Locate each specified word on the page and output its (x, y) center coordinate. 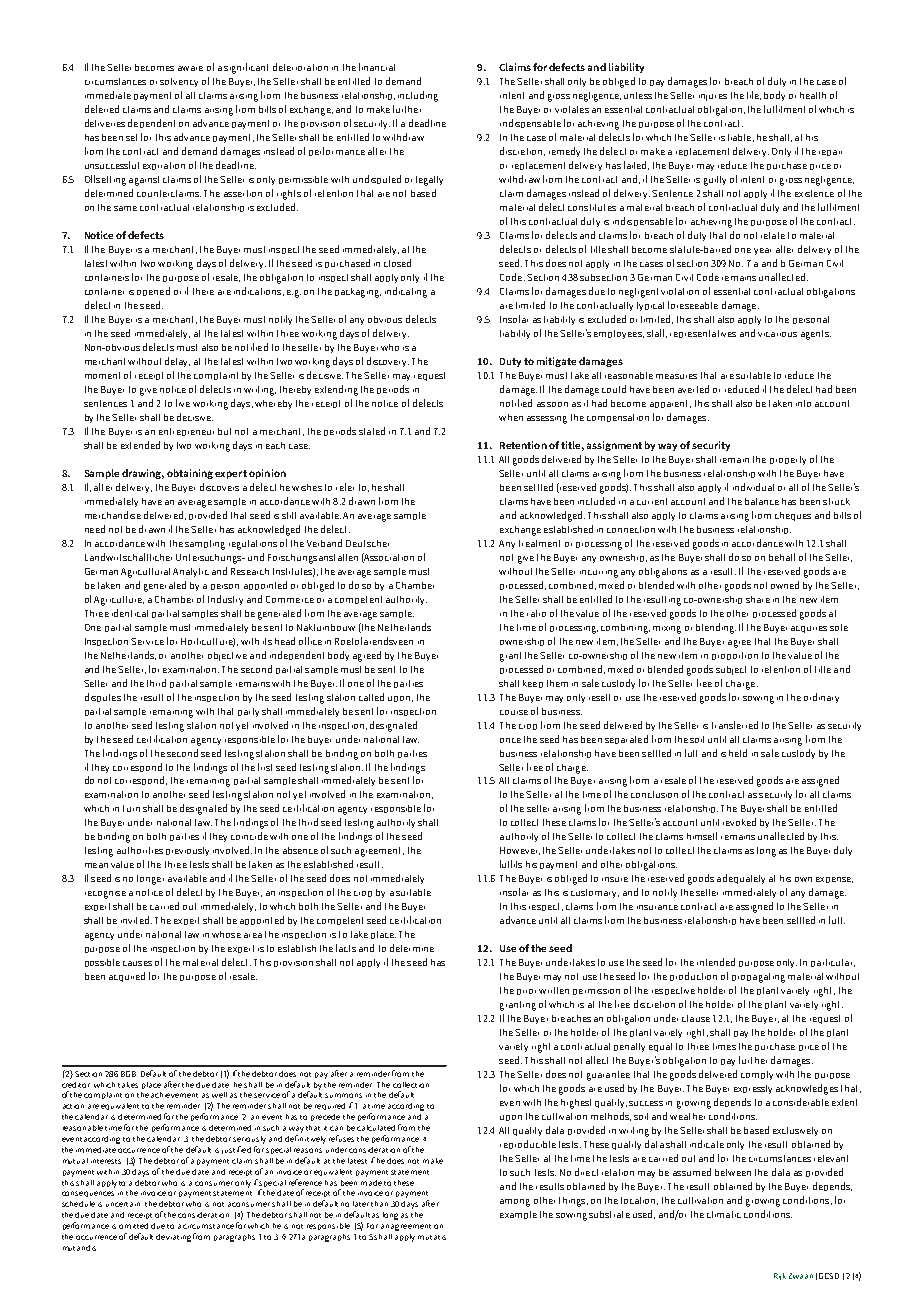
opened (153, 291)
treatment (539, 543)
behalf (782, 557)
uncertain (123, 1204)
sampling (205, 545)
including (418, 96)
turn (131, 808)
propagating (758, 978)
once (510, 740)
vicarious (777, 334)
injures (713, 97)
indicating (406, 292)
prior (526, 992)
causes (137, 963)
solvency (179, 82)
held (738, 753)
